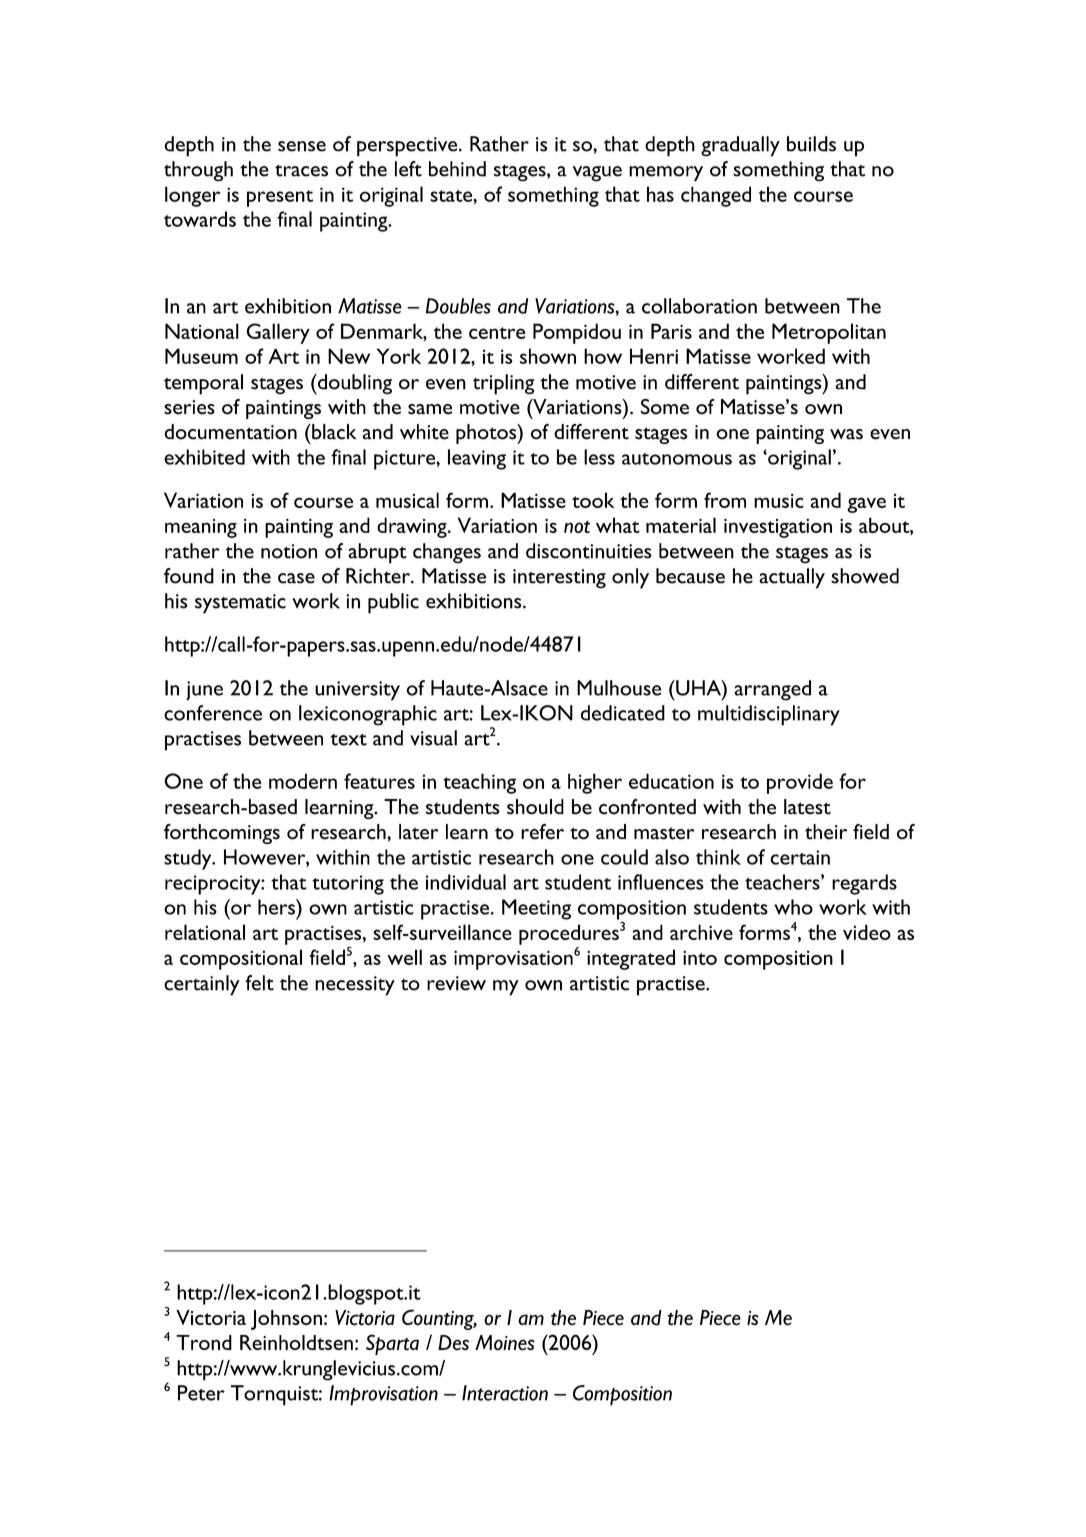  What do you see at coordinates (535, 807) in the image?
I see `should` at bounding box center [535, 807].
